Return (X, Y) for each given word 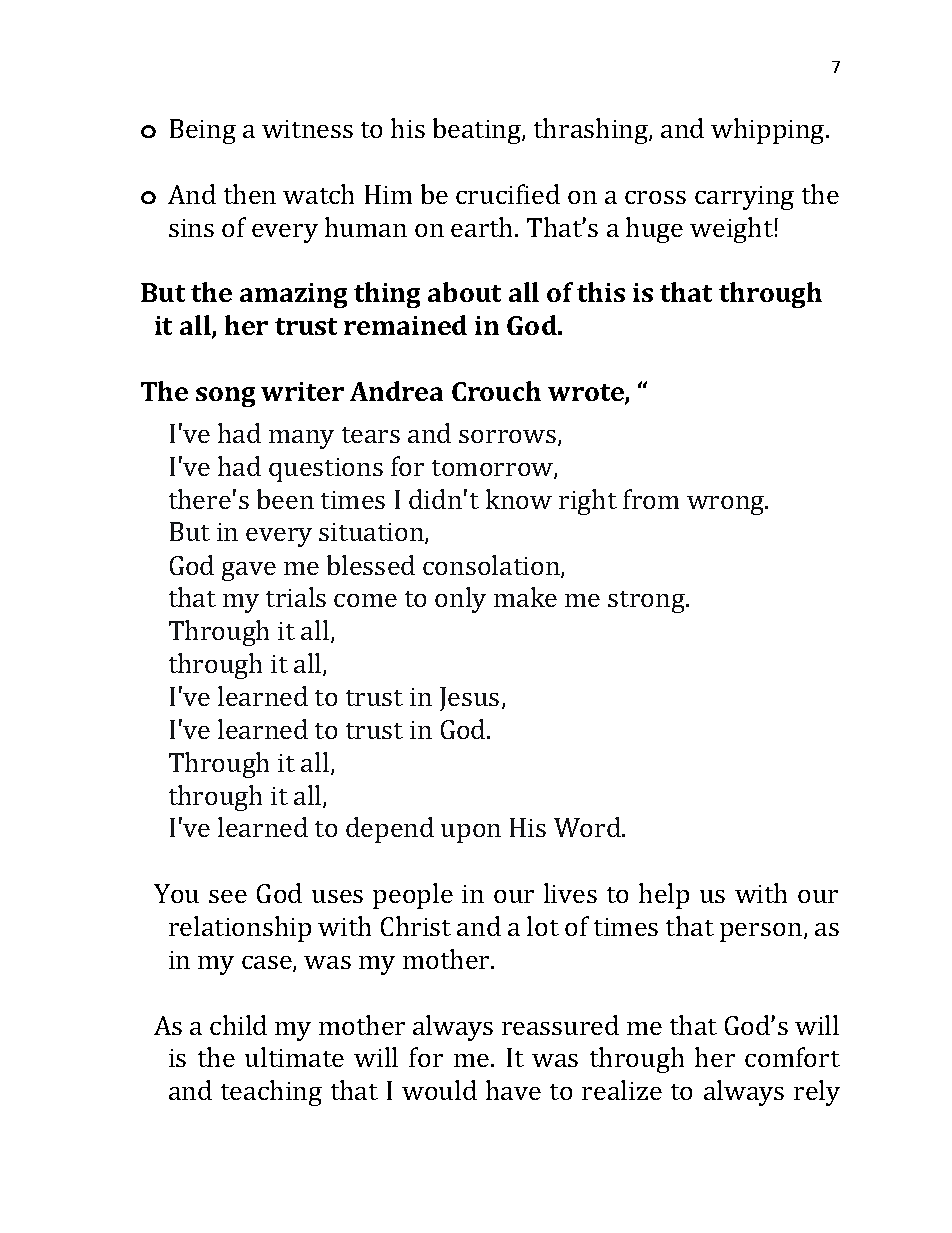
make (525, 597)
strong (647, 602)
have (513, 1090)
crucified (508, 194)
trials (296, 597)
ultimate (294, 1057)
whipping (769, 131)
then (250, 194)
